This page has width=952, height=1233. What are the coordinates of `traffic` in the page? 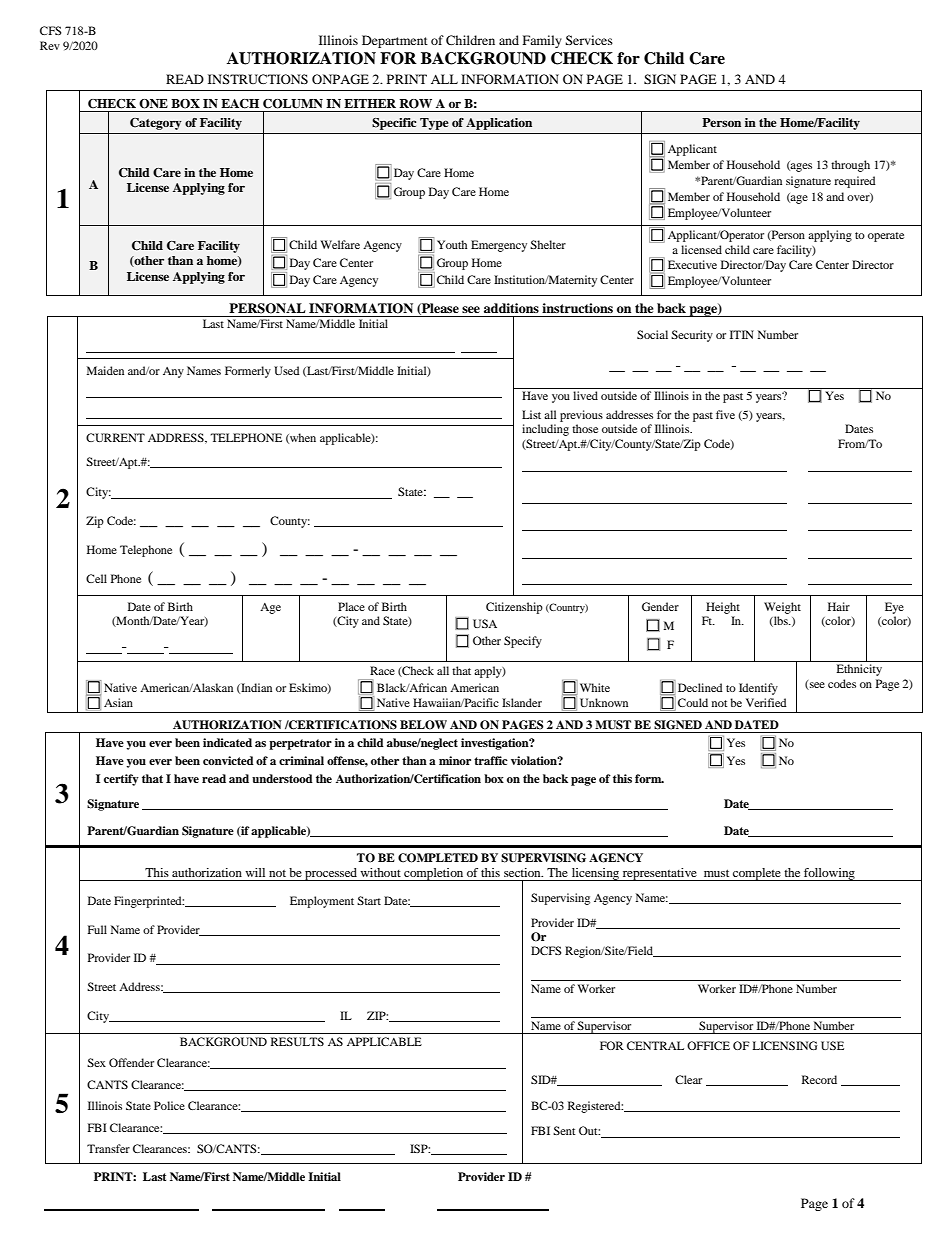 It's located at (491, 760).
